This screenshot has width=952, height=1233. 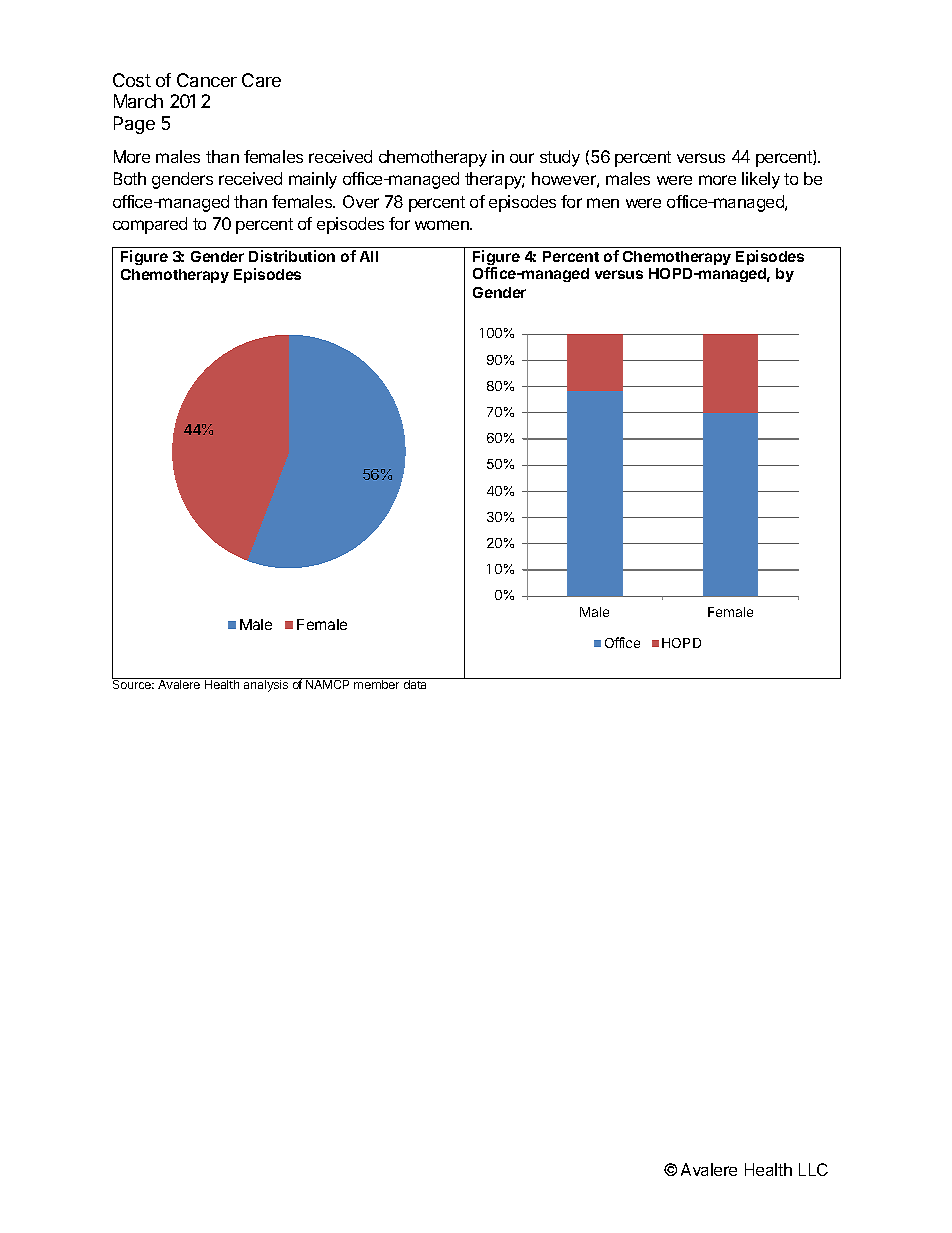 What do you see at coordinates (560, 158) in the screenshot?
I see `study` at bounding box center [560, 158].
